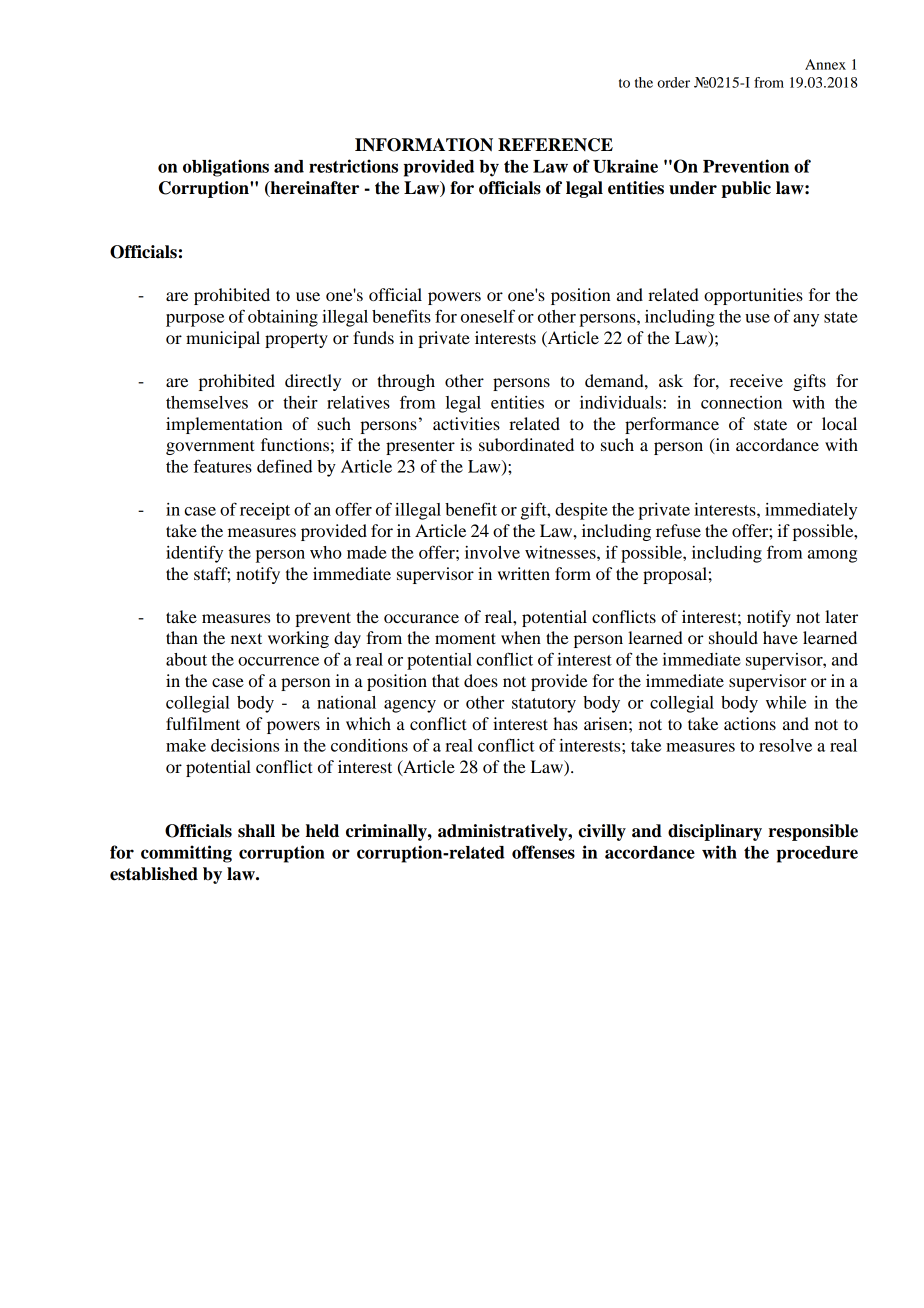  What do you see at coordinates (226, 168) in the screenshot?
I see `obligations` at bounding box center [226, 168].
